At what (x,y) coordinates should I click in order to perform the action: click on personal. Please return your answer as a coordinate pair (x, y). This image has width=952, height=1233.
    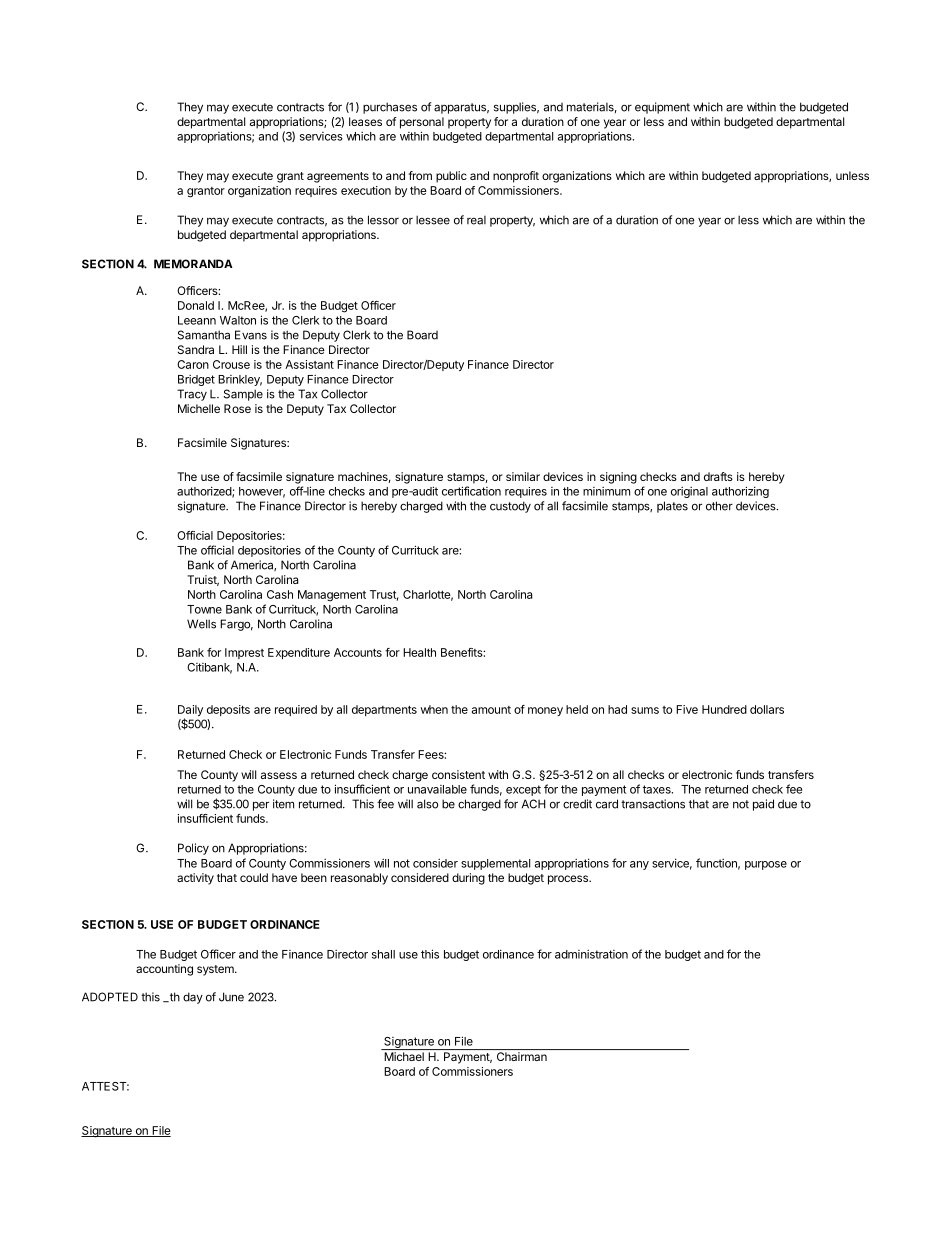
    Looking at the image, I should click on (422, 123).
